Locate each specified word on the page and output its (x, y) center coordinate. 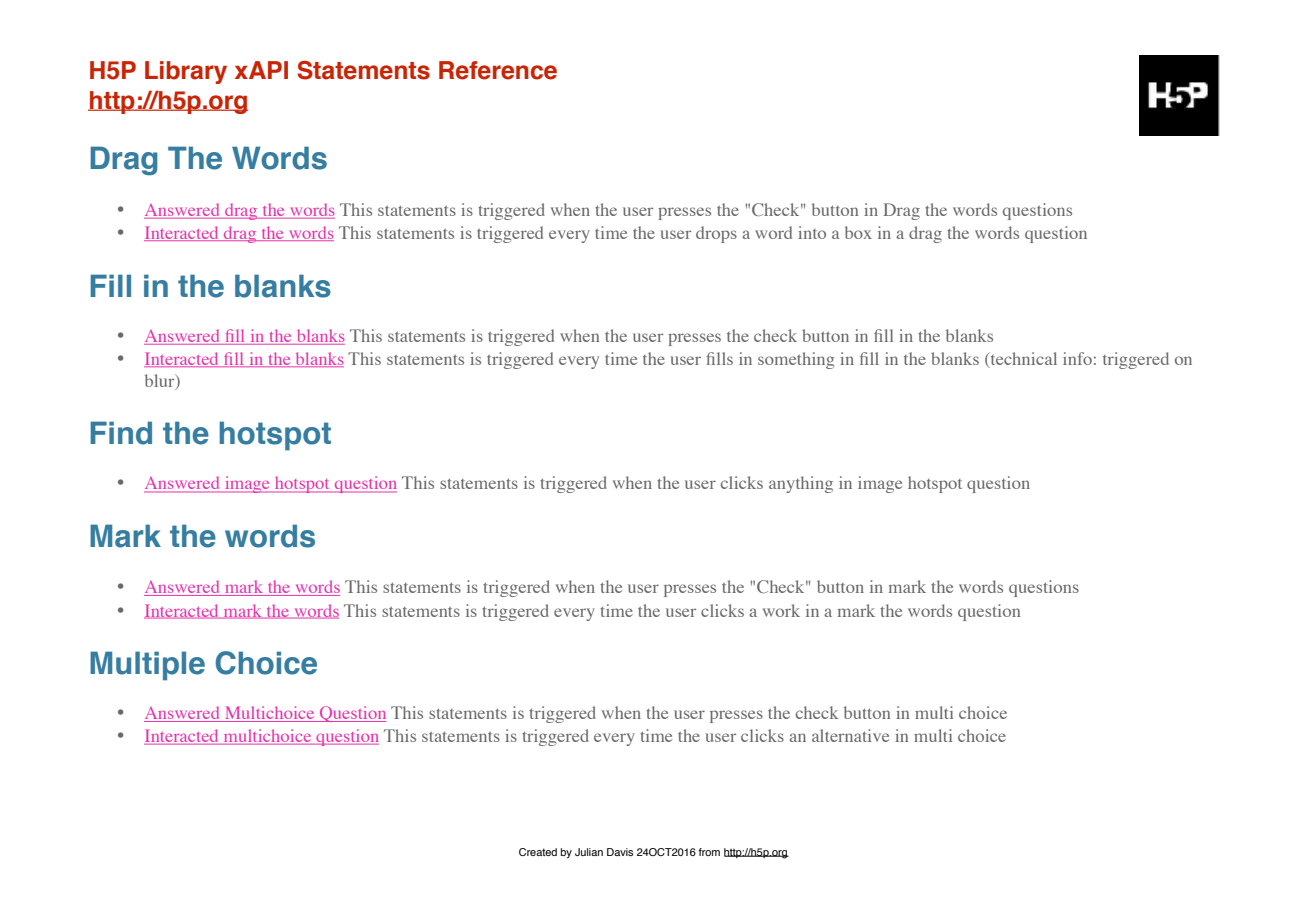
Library (186, 72)
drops (716, 234)
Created (538, 852)
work (781, 610)
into (812, 232)
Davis (620, 852)
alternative (850, 735)
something (796, 360)
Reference (498, 70)
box (858, 232)
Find (121, 433)
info (1077, 358)
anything (801, 484)
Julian (589, 852)
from (709, 852)
